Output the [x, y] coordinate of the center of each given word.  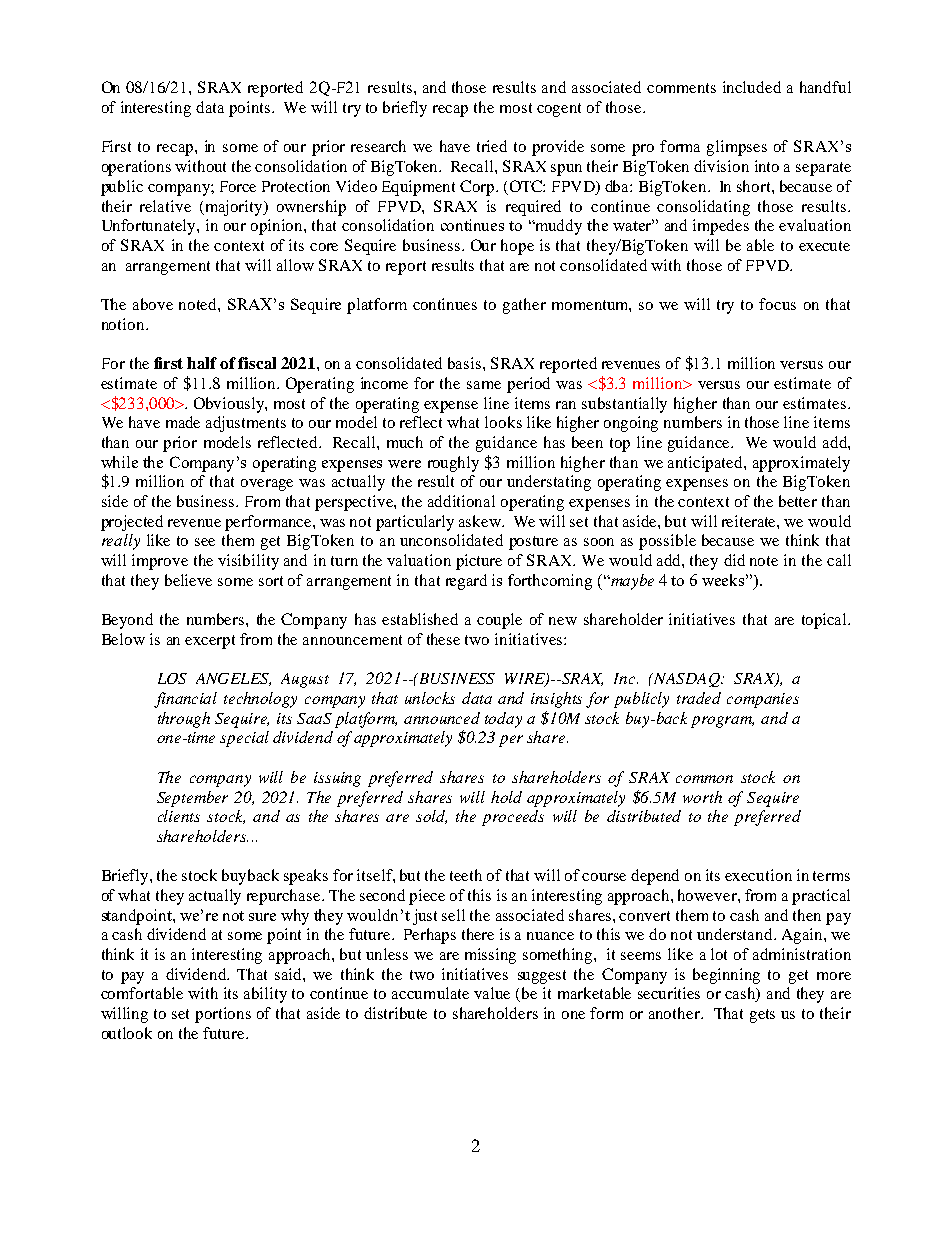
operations [136, 168]
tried [492, 146]
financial [185, 700]
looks [503, 422]
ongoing [631, 424]
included [752, 87]
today [503, 720]
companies [763, 700]
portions [223, 1015]
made [183, 422]
